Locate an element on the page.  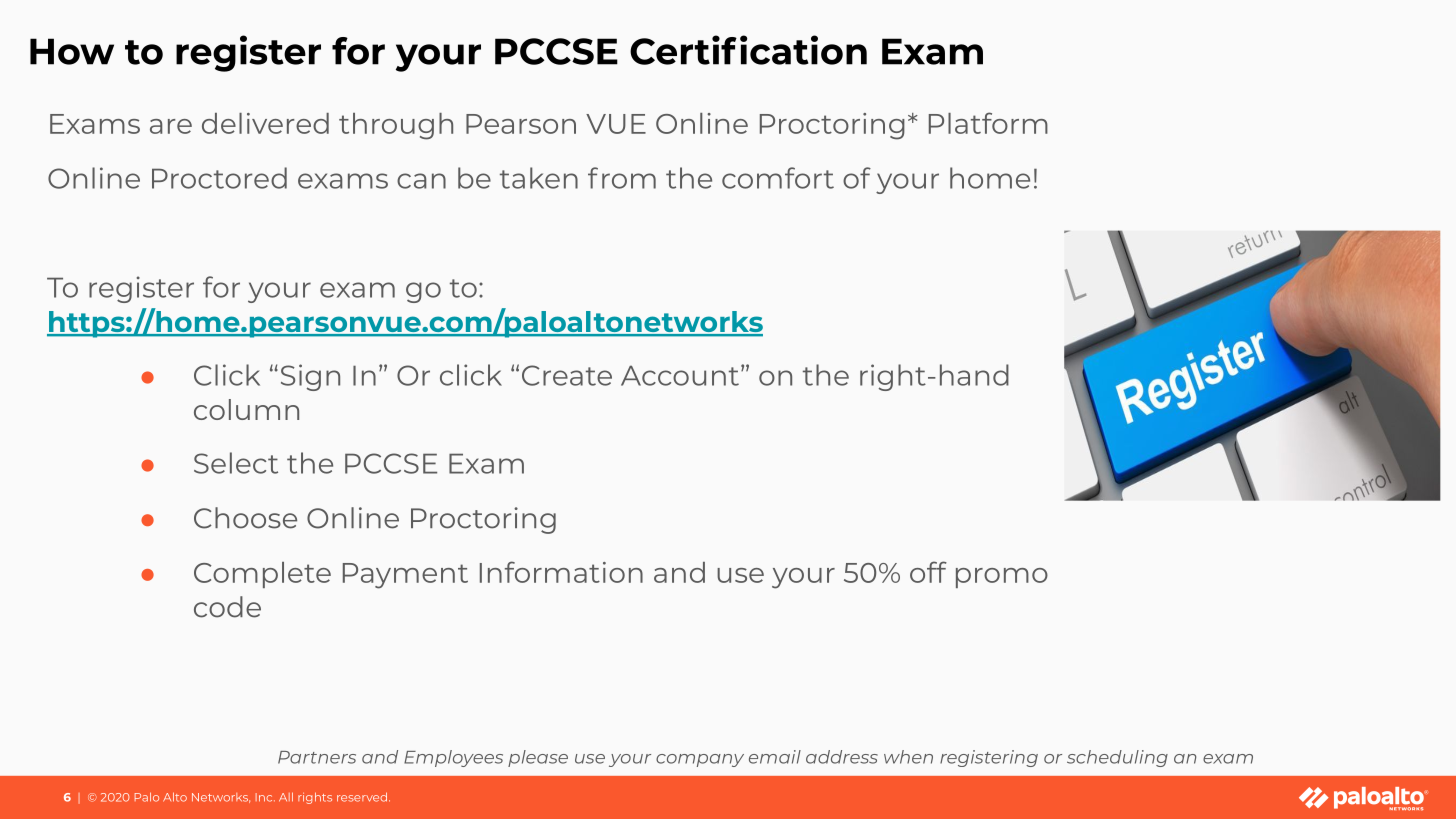
How is located at coordinates (72, 51).
